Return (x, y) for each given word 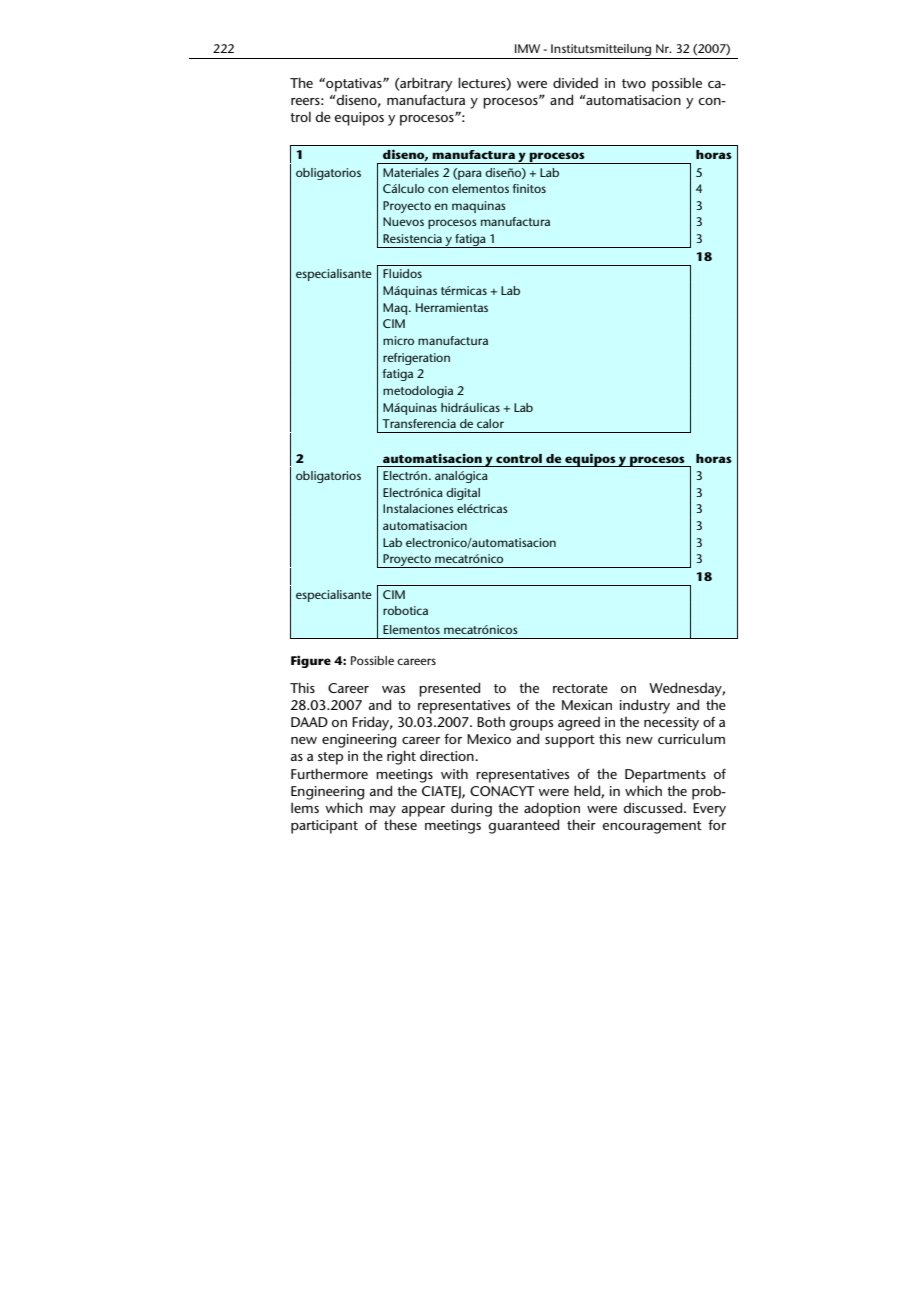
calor (490, 423)
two (634, 83)
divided (575, 82)
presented (449, 689)
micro (398, 340)
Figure (311, 661)
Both (491, 721)
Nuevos (403, 221)
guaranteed (523, 826)
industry (645, 706)
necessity (671, 724)
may (383, 811)
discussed (654, 807)
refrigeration (416, 359)
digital (463, 494)
